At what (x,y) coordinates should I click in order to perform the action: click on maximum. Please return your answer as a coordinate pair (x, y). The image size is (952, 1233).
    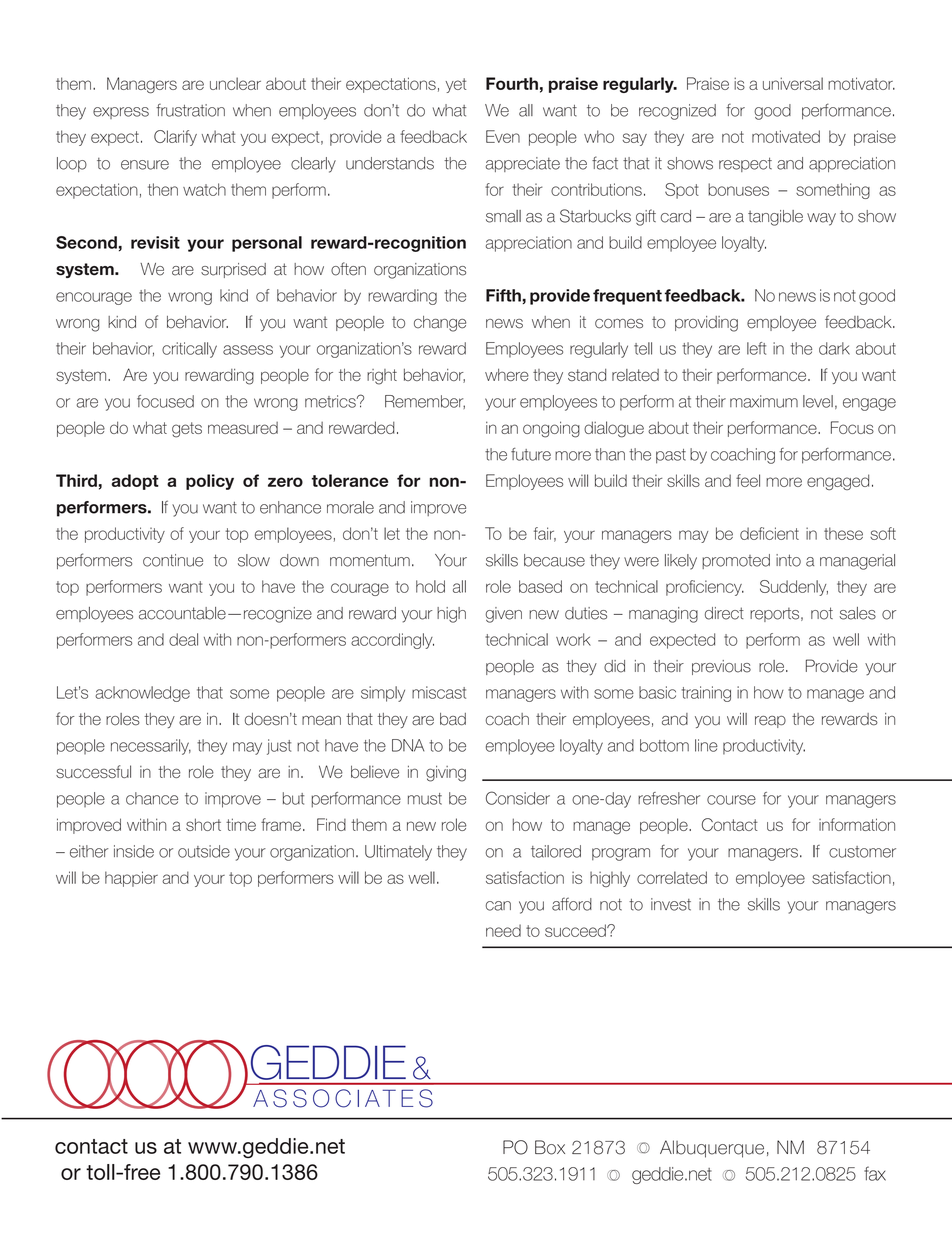
    Looking at the image, I should click on (764, 401).
